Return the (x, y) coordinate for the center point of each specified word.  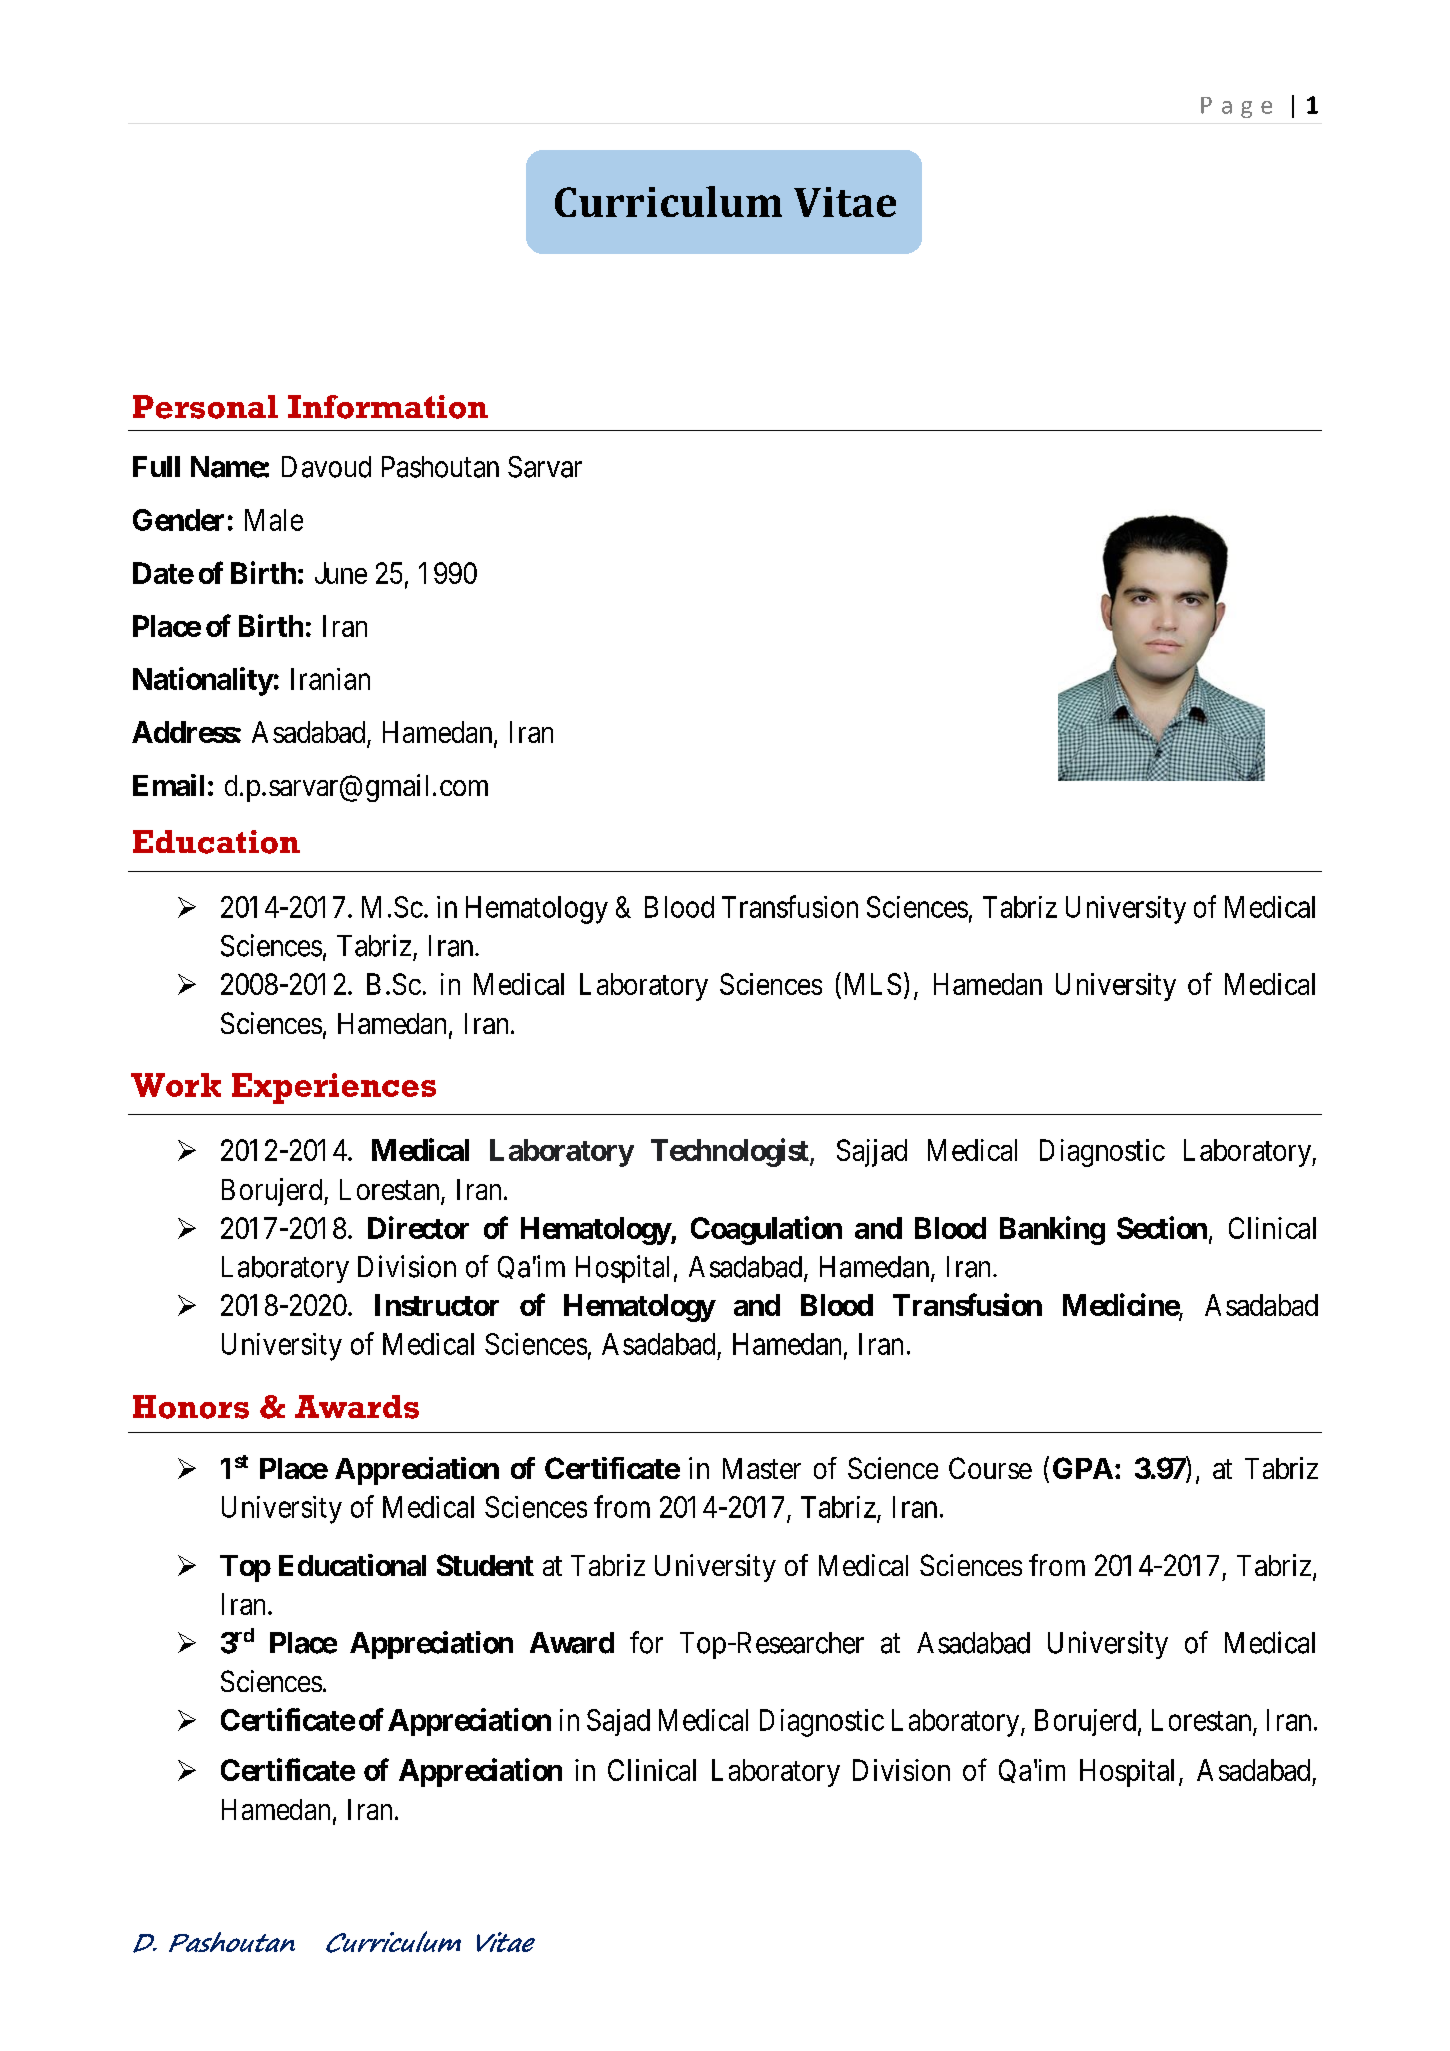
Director (418, 1227)
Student (485, 1565)
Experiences (334, 1088)
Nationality (203, 681)
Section (1162, 1227)
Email (168, 785)
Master (762, 1468)
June (341, 573)
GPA (1083, 1468)
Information (388, 407)
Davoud (326, 467)
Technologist (731, 1152)
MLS (873, 984)
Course (990, 1468)
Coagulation (766, 1230)
